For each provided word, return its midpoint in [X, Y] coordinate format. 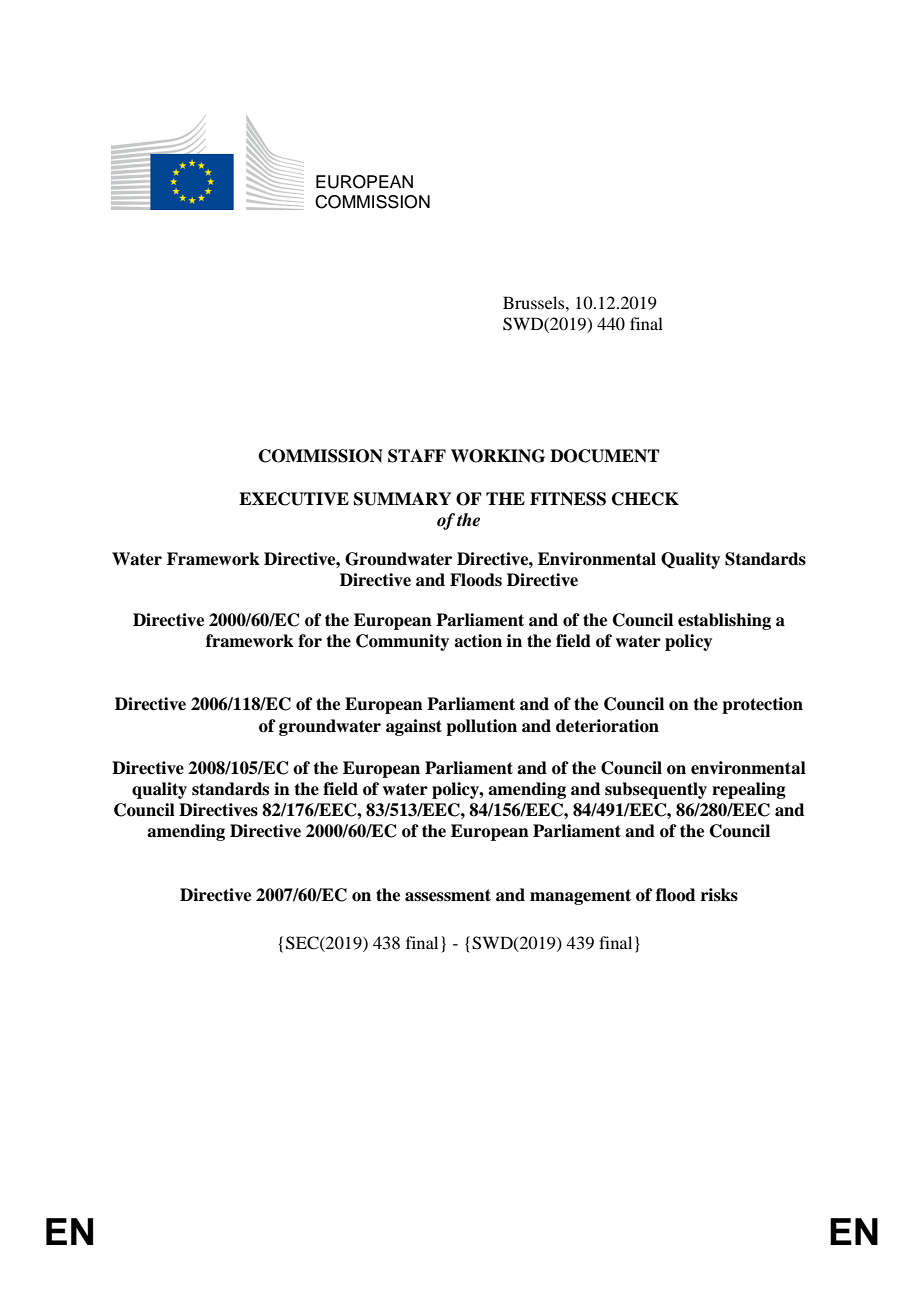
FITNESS [568, 499]
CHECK [645, 499]
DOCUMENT [604, 456]
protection [762, 705]
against [414, 727]
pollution [481, 727]
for [310, 641]
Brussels [535, 302]
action [478, 641]
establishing [724, 621]
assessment [448, 895]
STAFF [417, 456]
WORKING [498, 456]
